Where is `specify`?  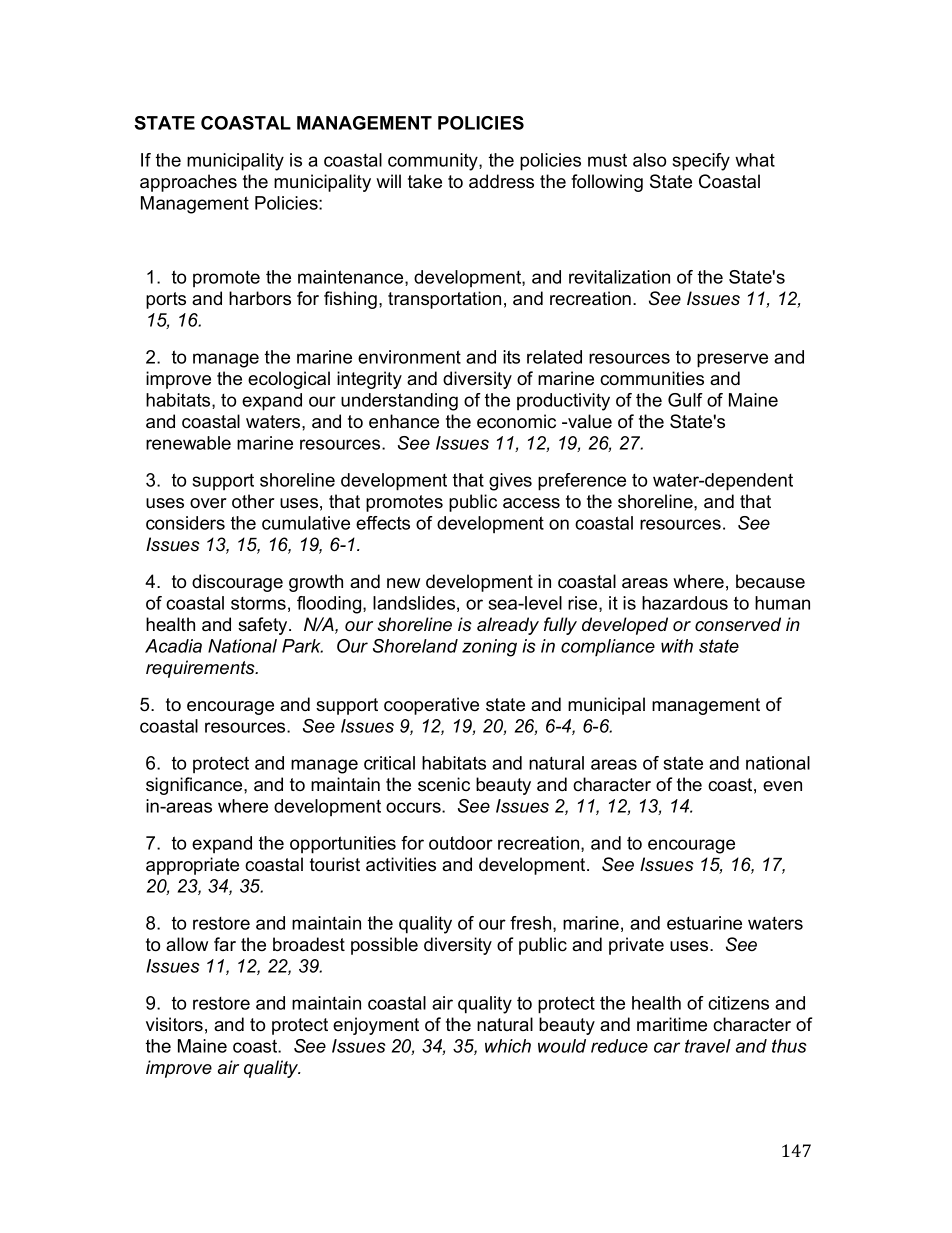
specify is located at coordinates (701, 162).
